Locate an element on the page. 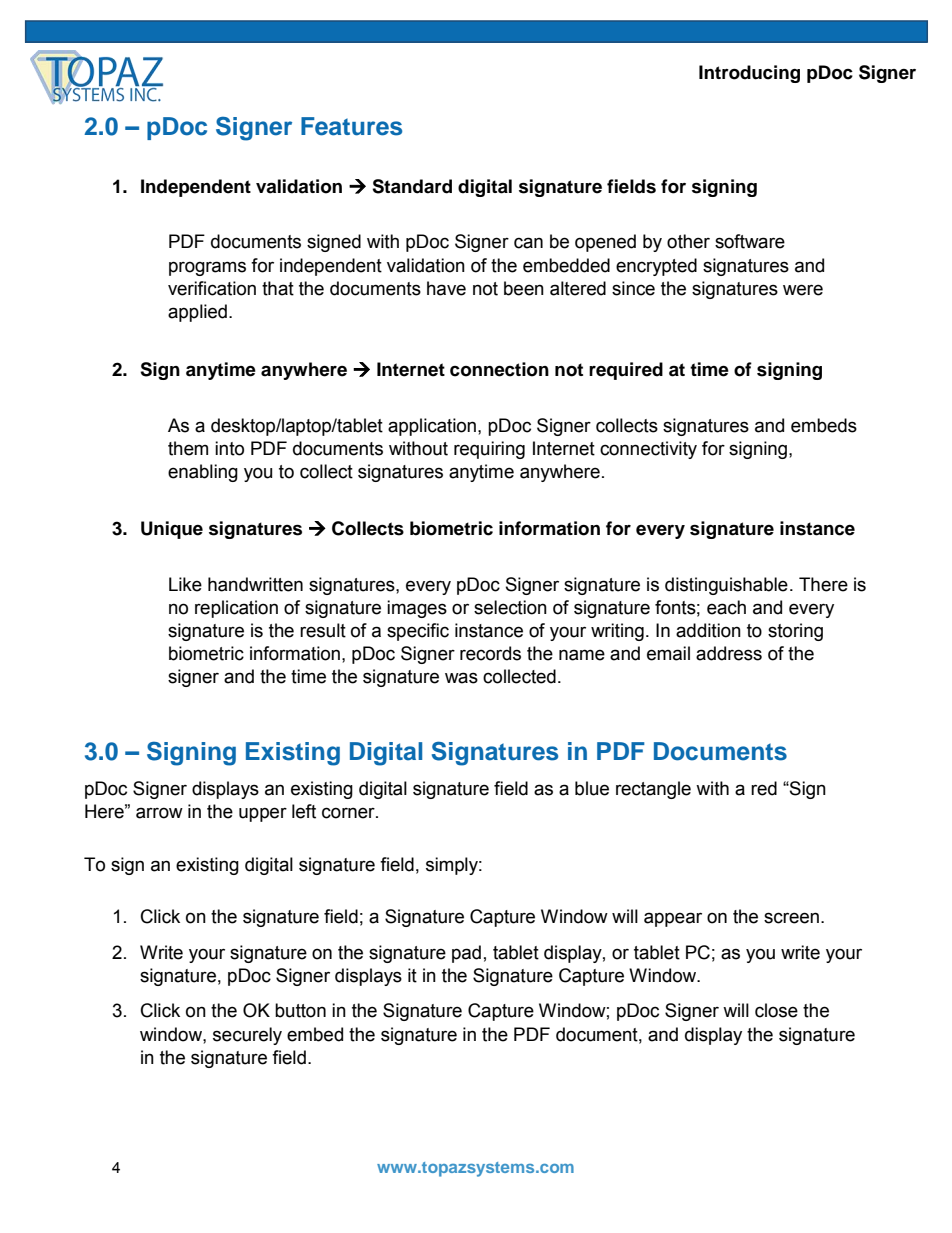 This image has width=952, height=1233. securely is located at coordinates (247, 1036).
